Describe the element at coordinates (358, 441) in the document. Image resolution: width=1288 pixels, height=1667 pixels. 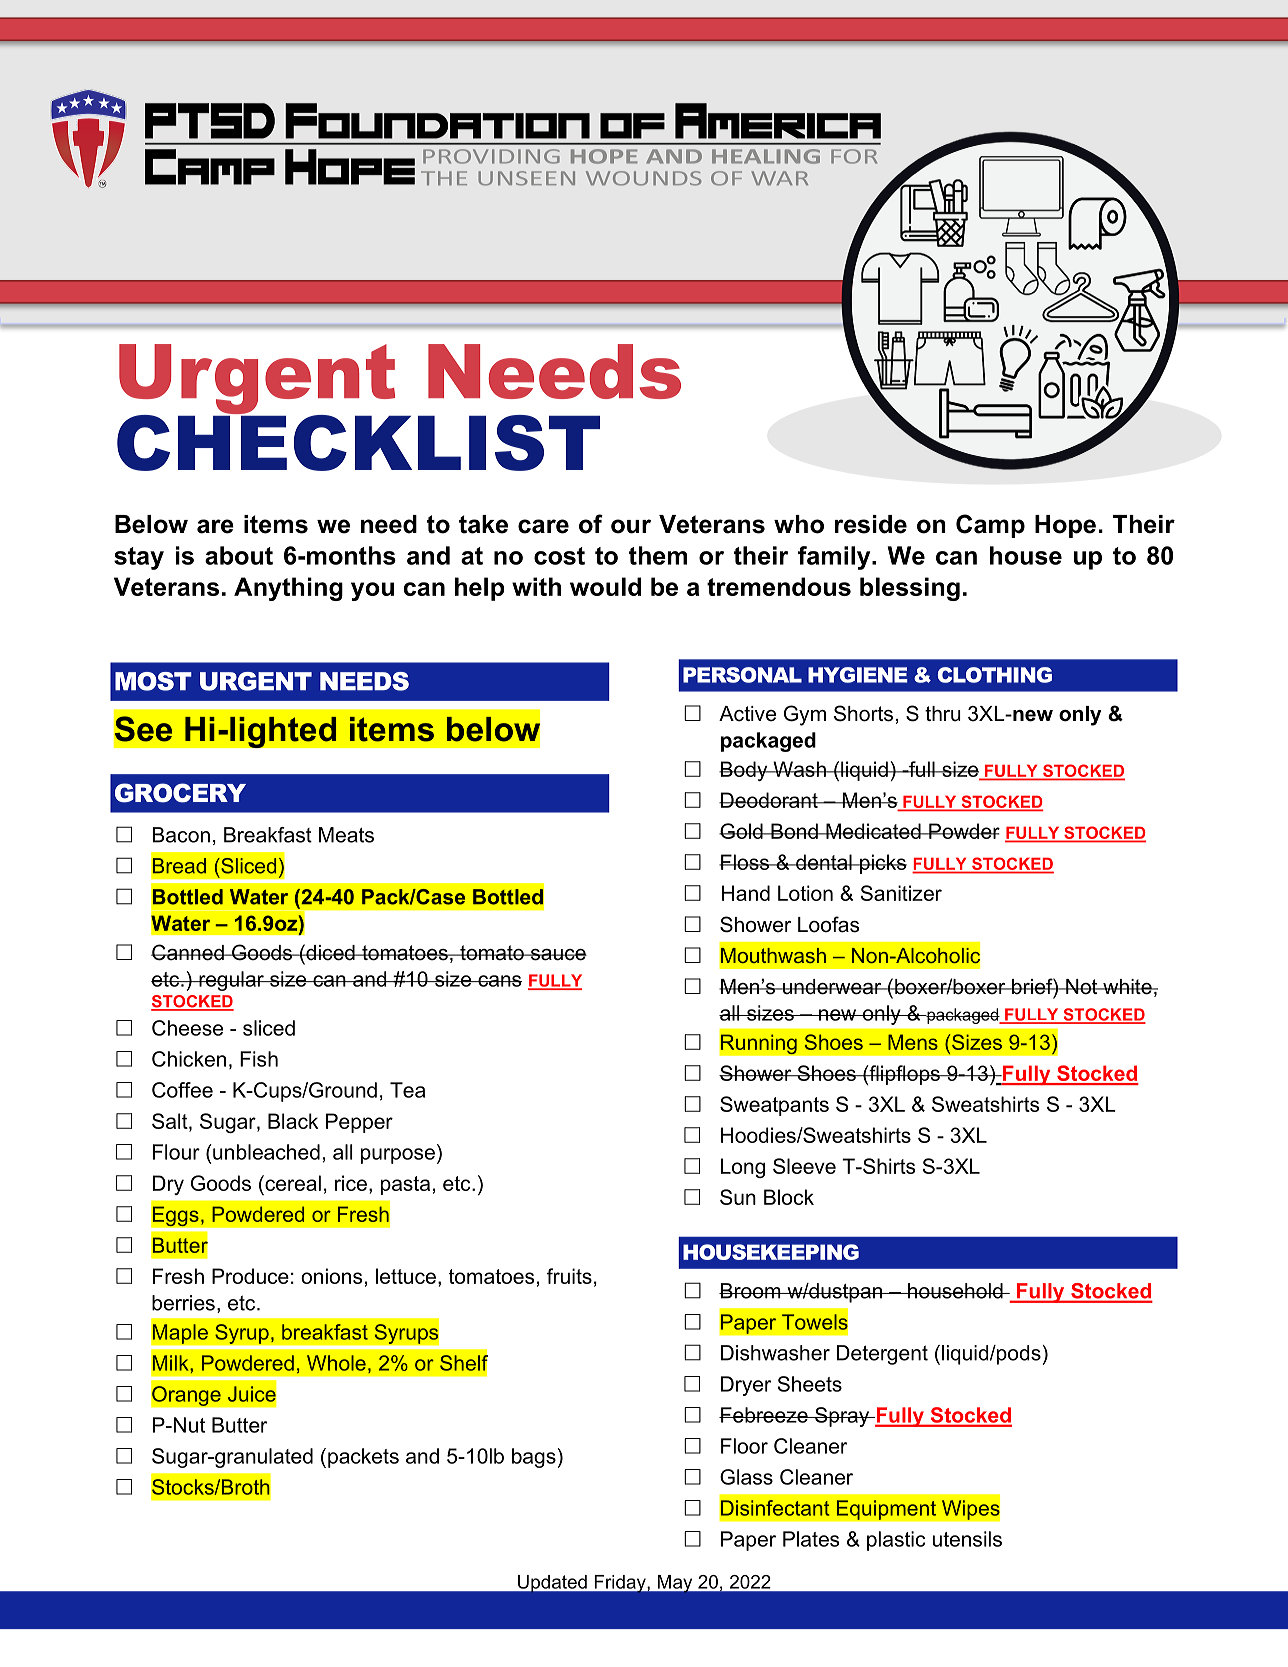
I see `CHECKLIST` at that location.
